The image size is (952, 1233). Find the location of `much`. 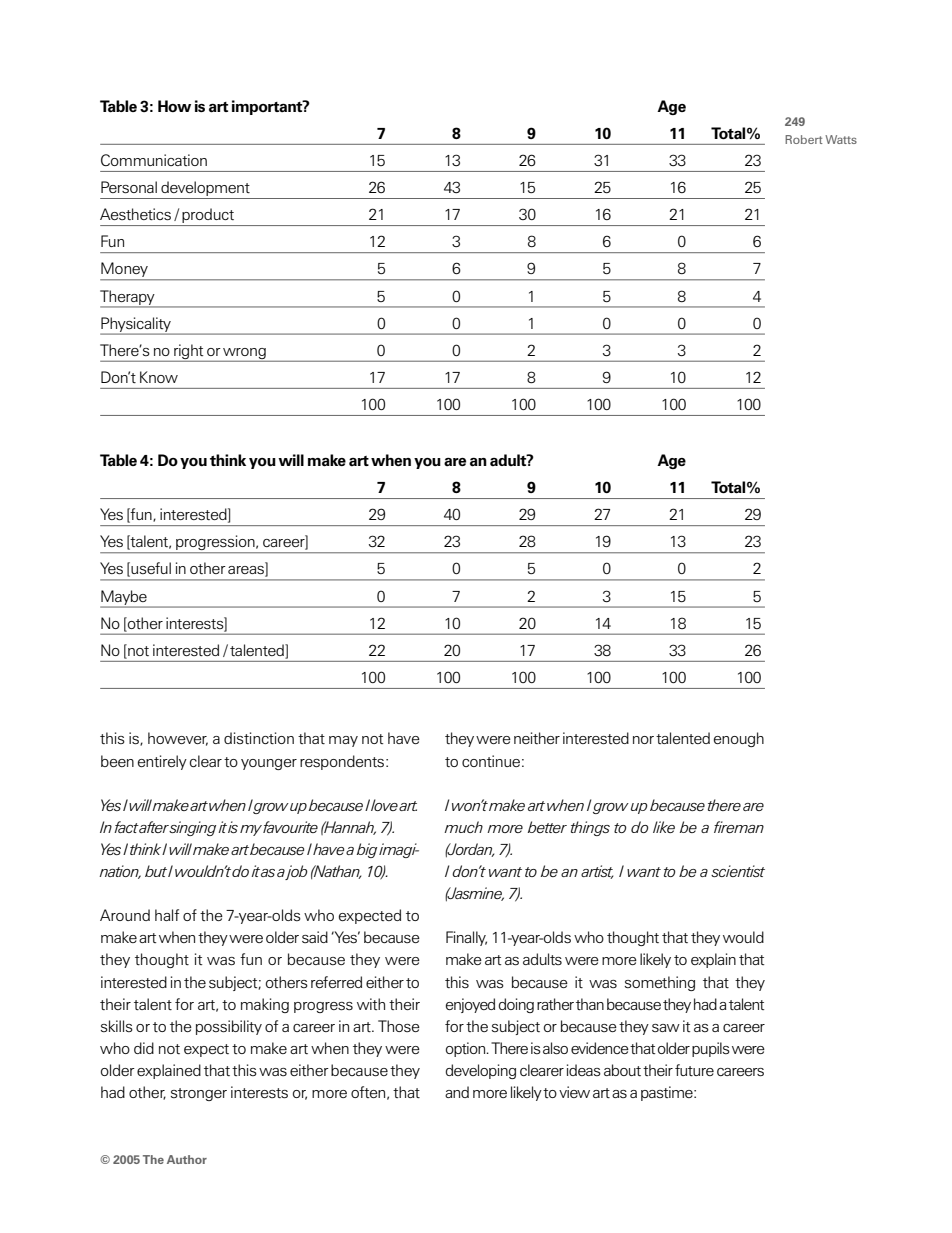

much is located at coordinates (463, 827).
